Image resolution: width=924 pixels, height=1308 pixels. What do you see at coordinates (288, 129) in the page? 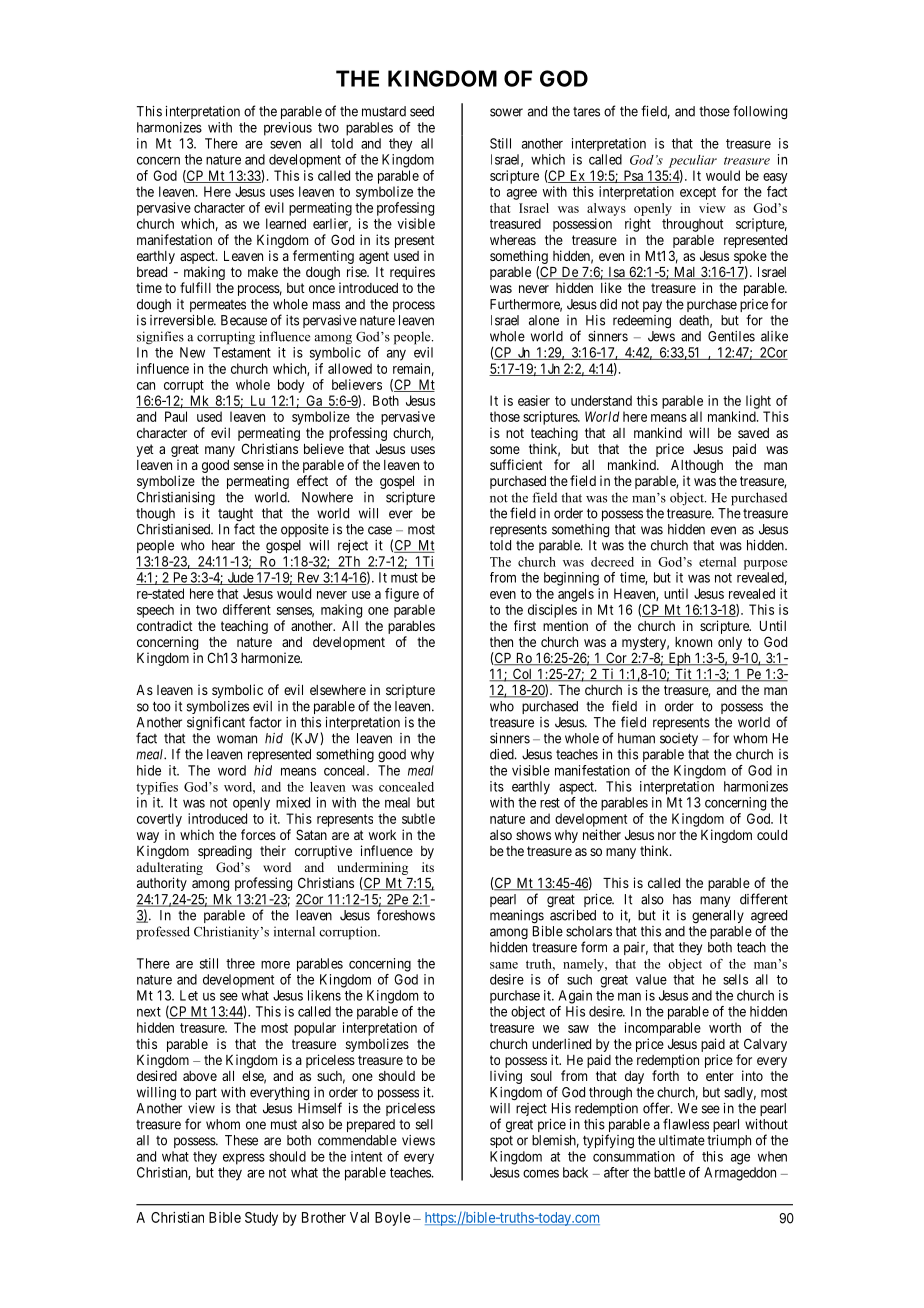
I see `previous` at bounding box center [288, 129].
